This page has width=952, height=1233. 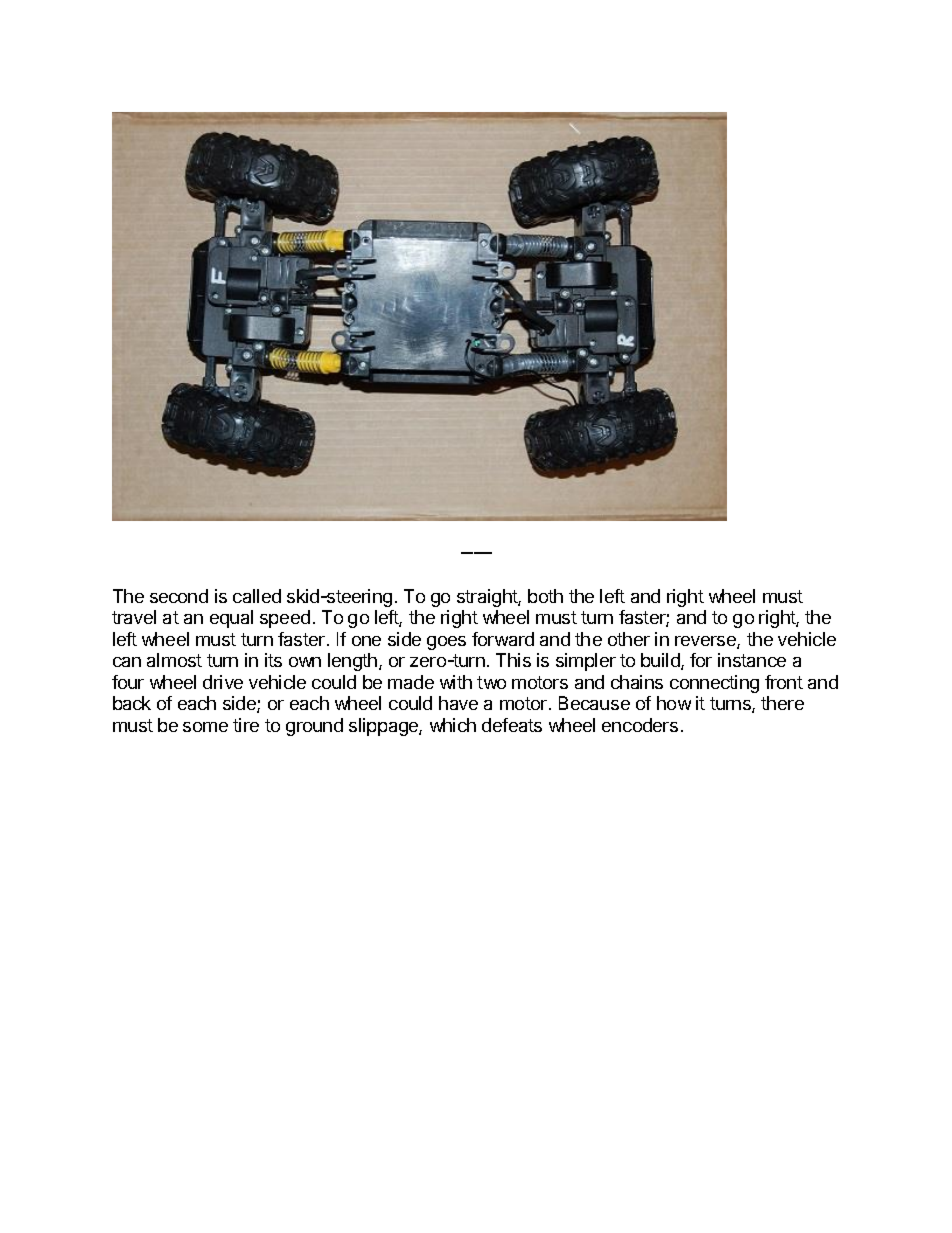 I want to click on both, so click(x=545, y=596).
